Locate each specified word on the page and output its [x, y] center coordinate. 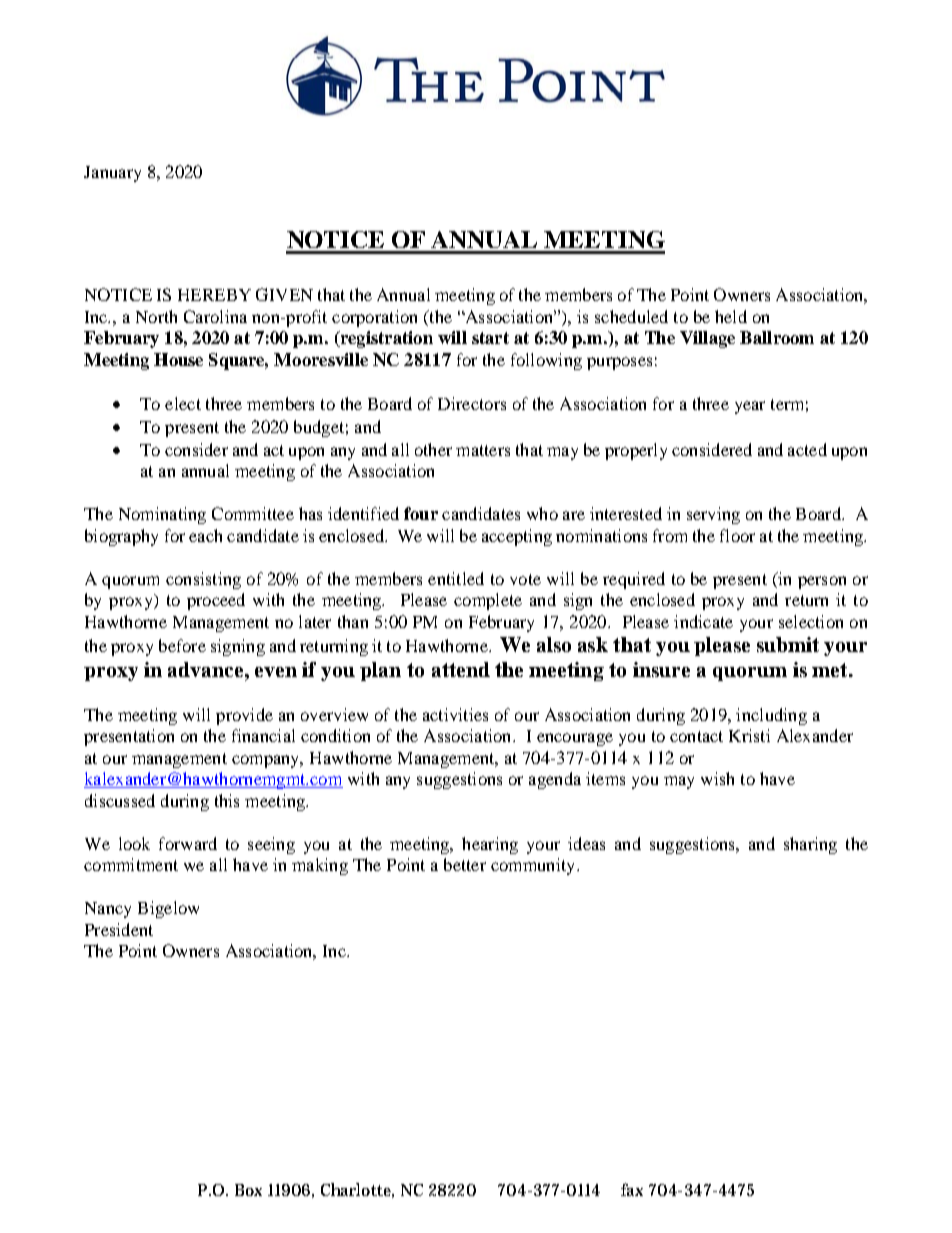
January [112, 174]
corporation [374, 318]
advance [207, 669]
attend [461, 669]
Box [248, 1190]
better [465, 864]
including [771, 716]
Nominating [162, 515]
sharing [810, 845]
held [731, 316]
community [534, 866]
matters [483, 450]
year [750, 407]
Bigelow [168, 909]
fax [632, 1189]
